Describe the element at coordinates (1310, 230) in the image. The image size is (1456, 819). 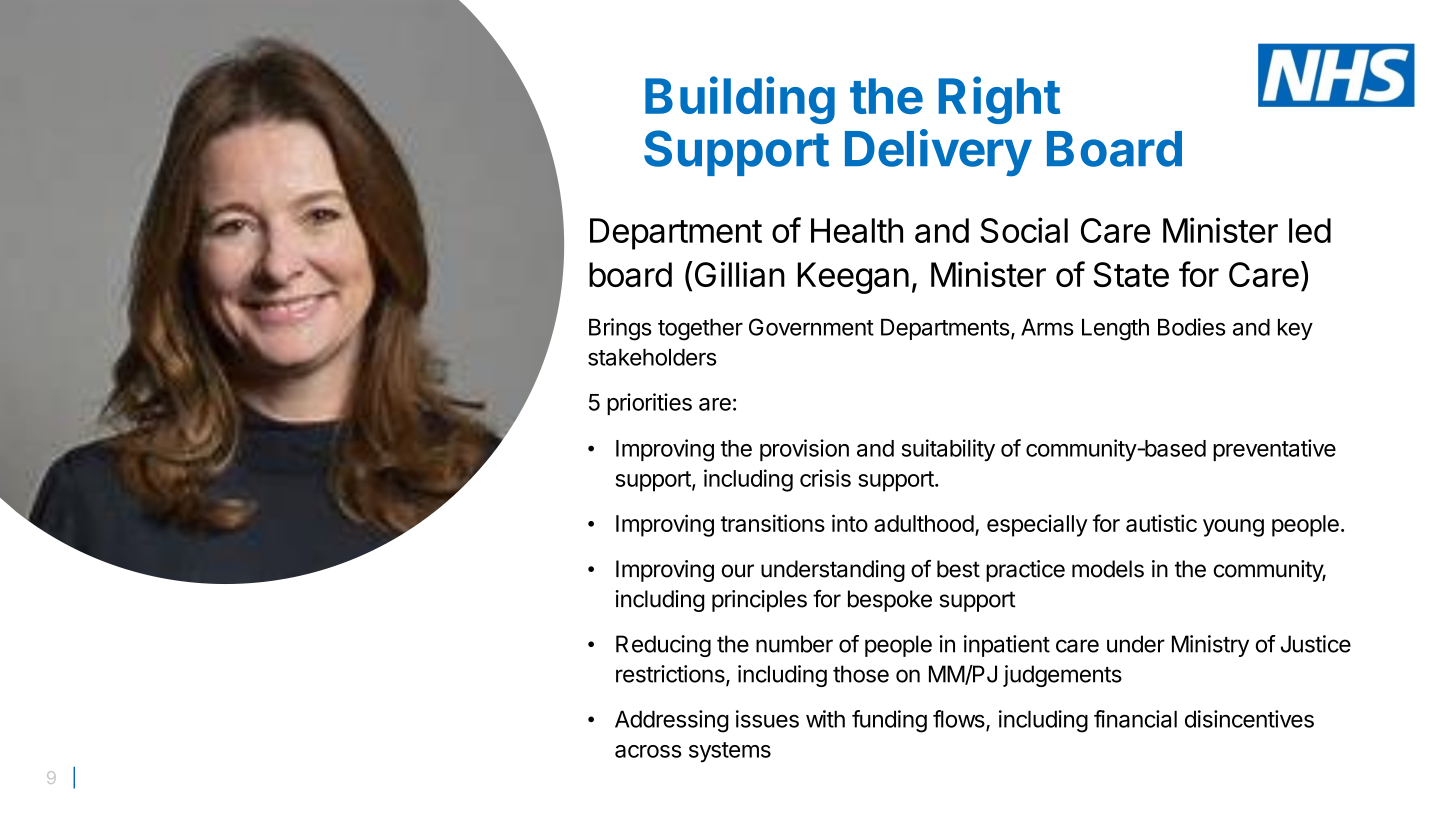
I see `led` at that location.
